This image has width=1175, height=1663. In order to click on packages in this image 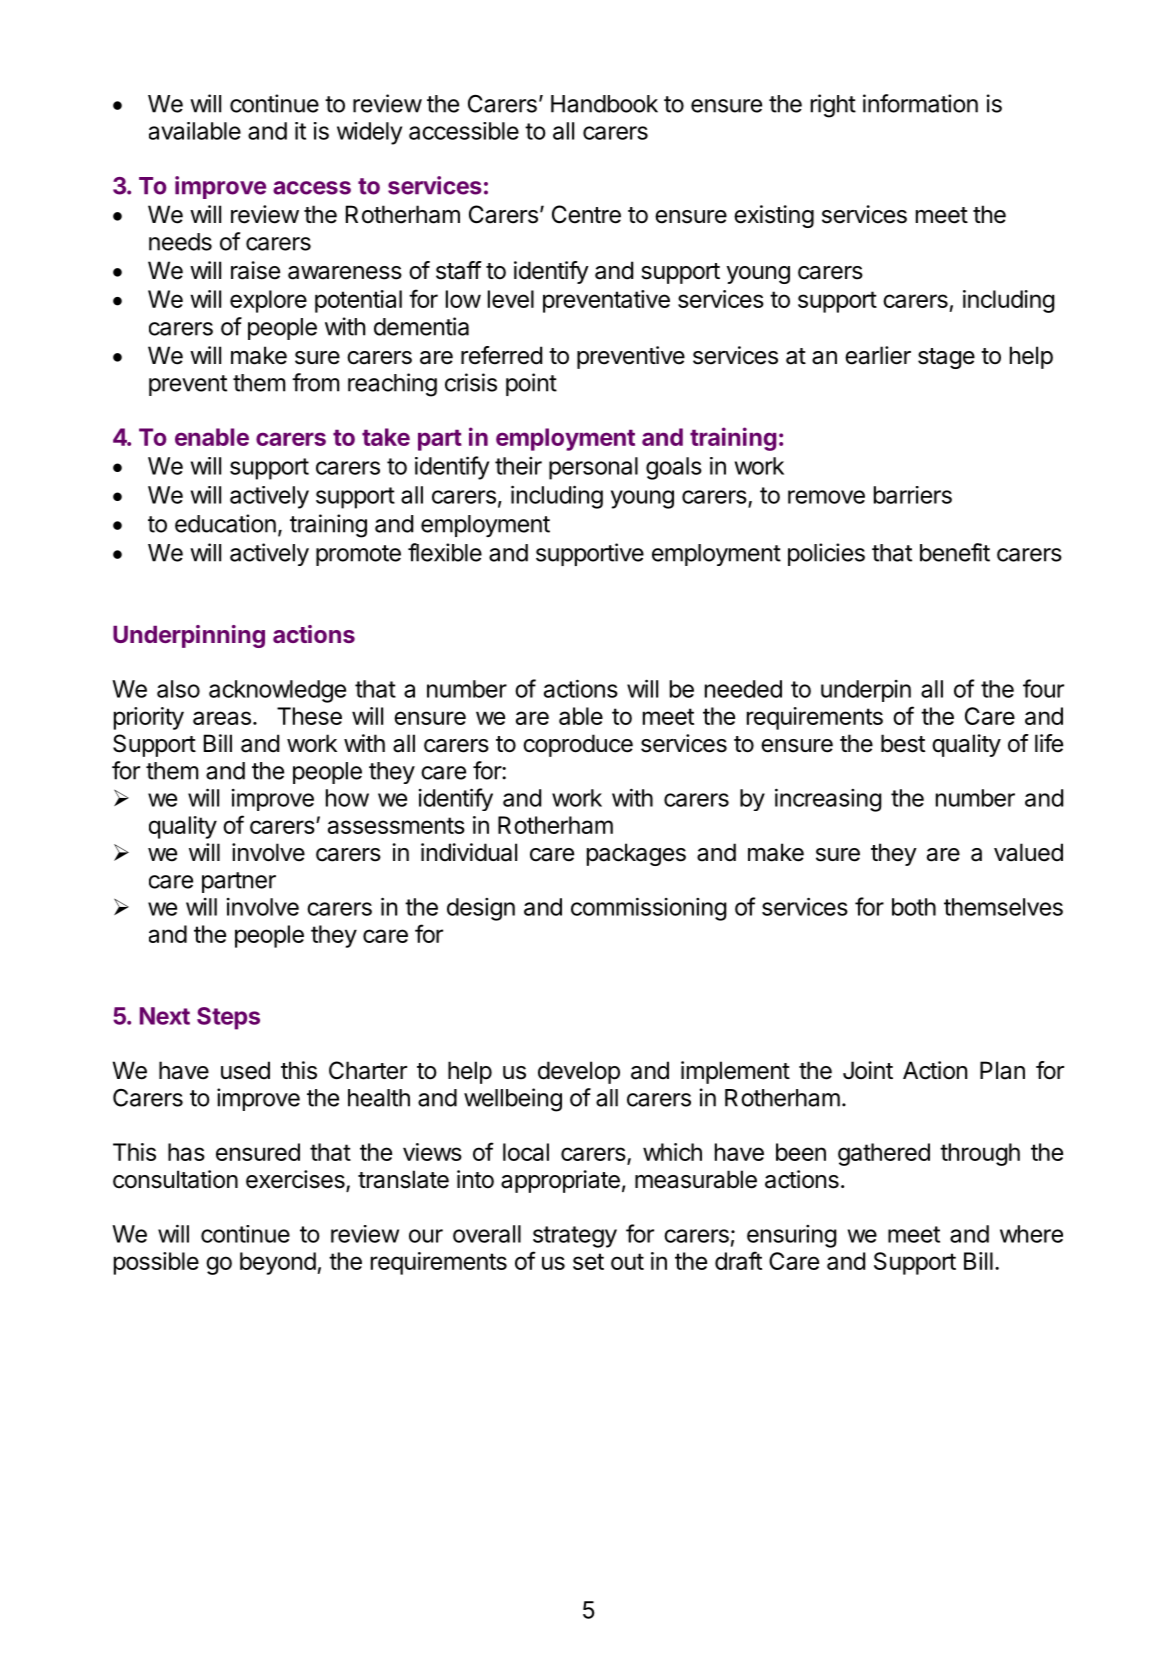, I will do `click(636, 854)`.
